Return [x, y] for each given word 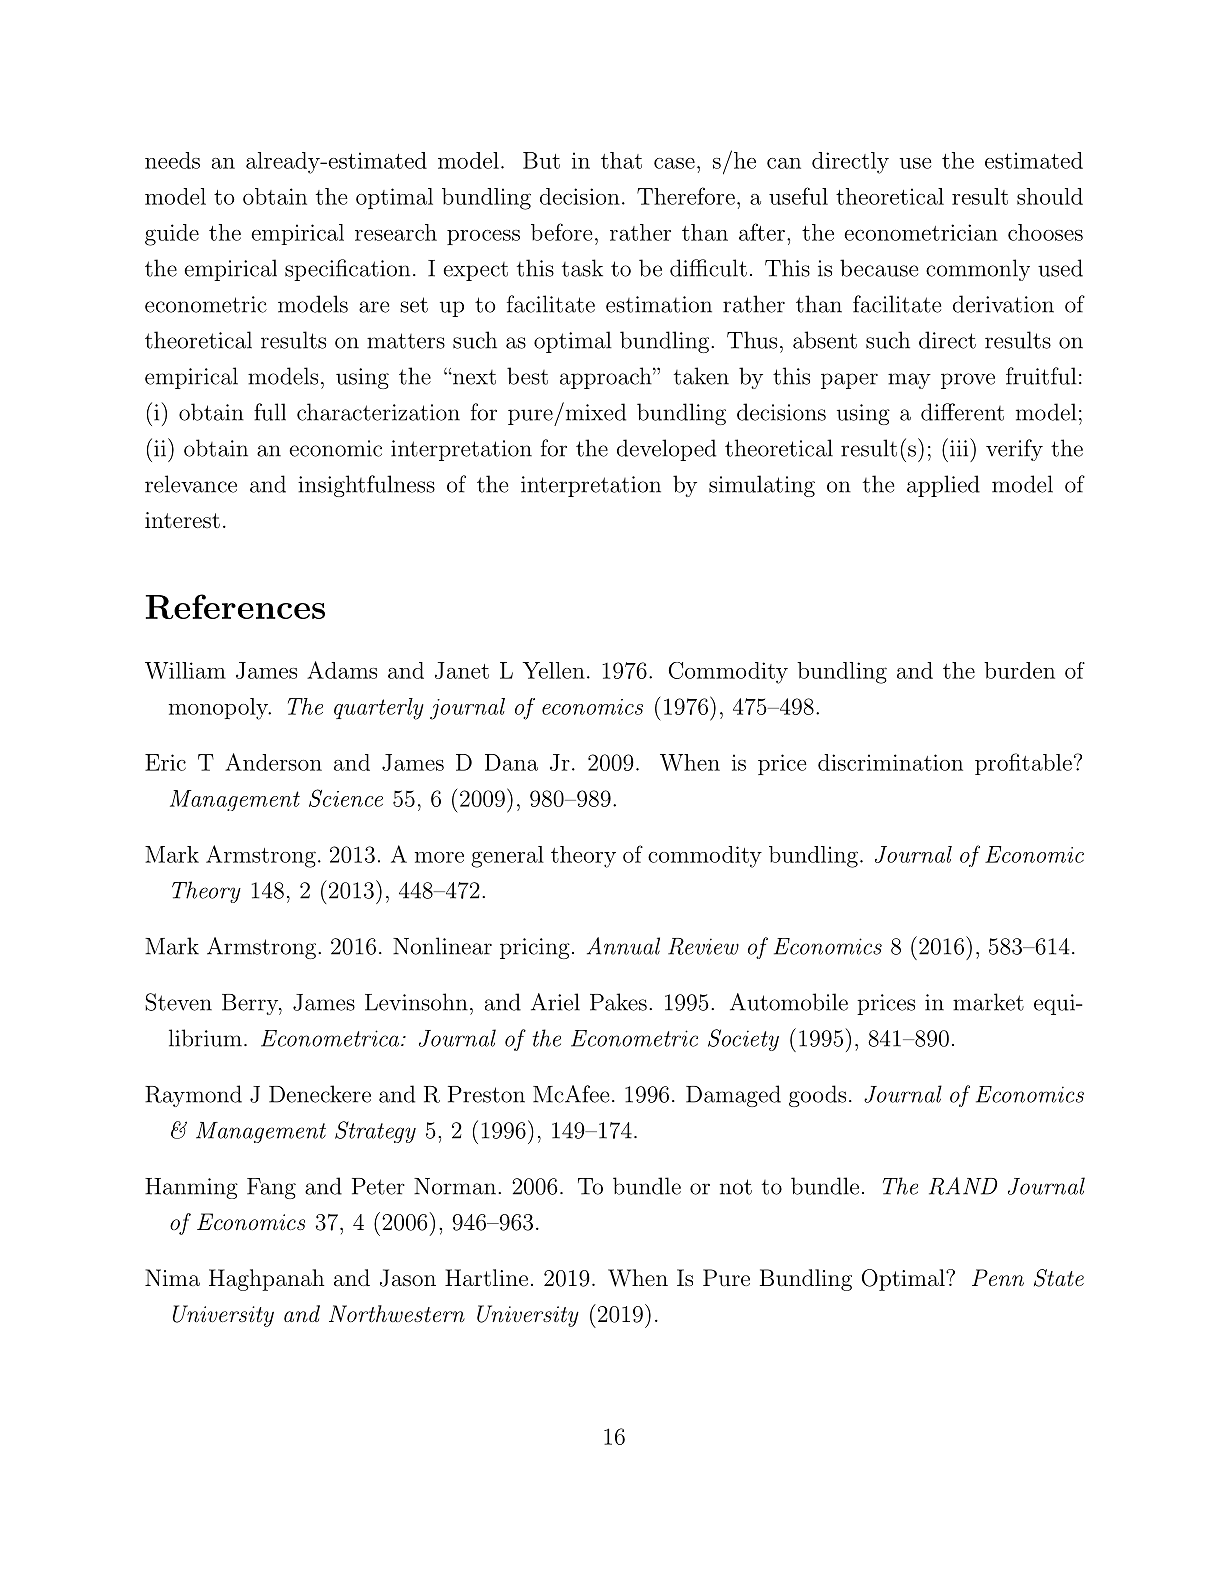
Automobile [789, 1002]
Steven [178, 1002]
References [235, 606]
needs [172, 160]
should [1050, 196]
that [621, 160]
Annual [623, 946]
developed [666, 450]
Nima [172, 1277]
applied [943, 486]
